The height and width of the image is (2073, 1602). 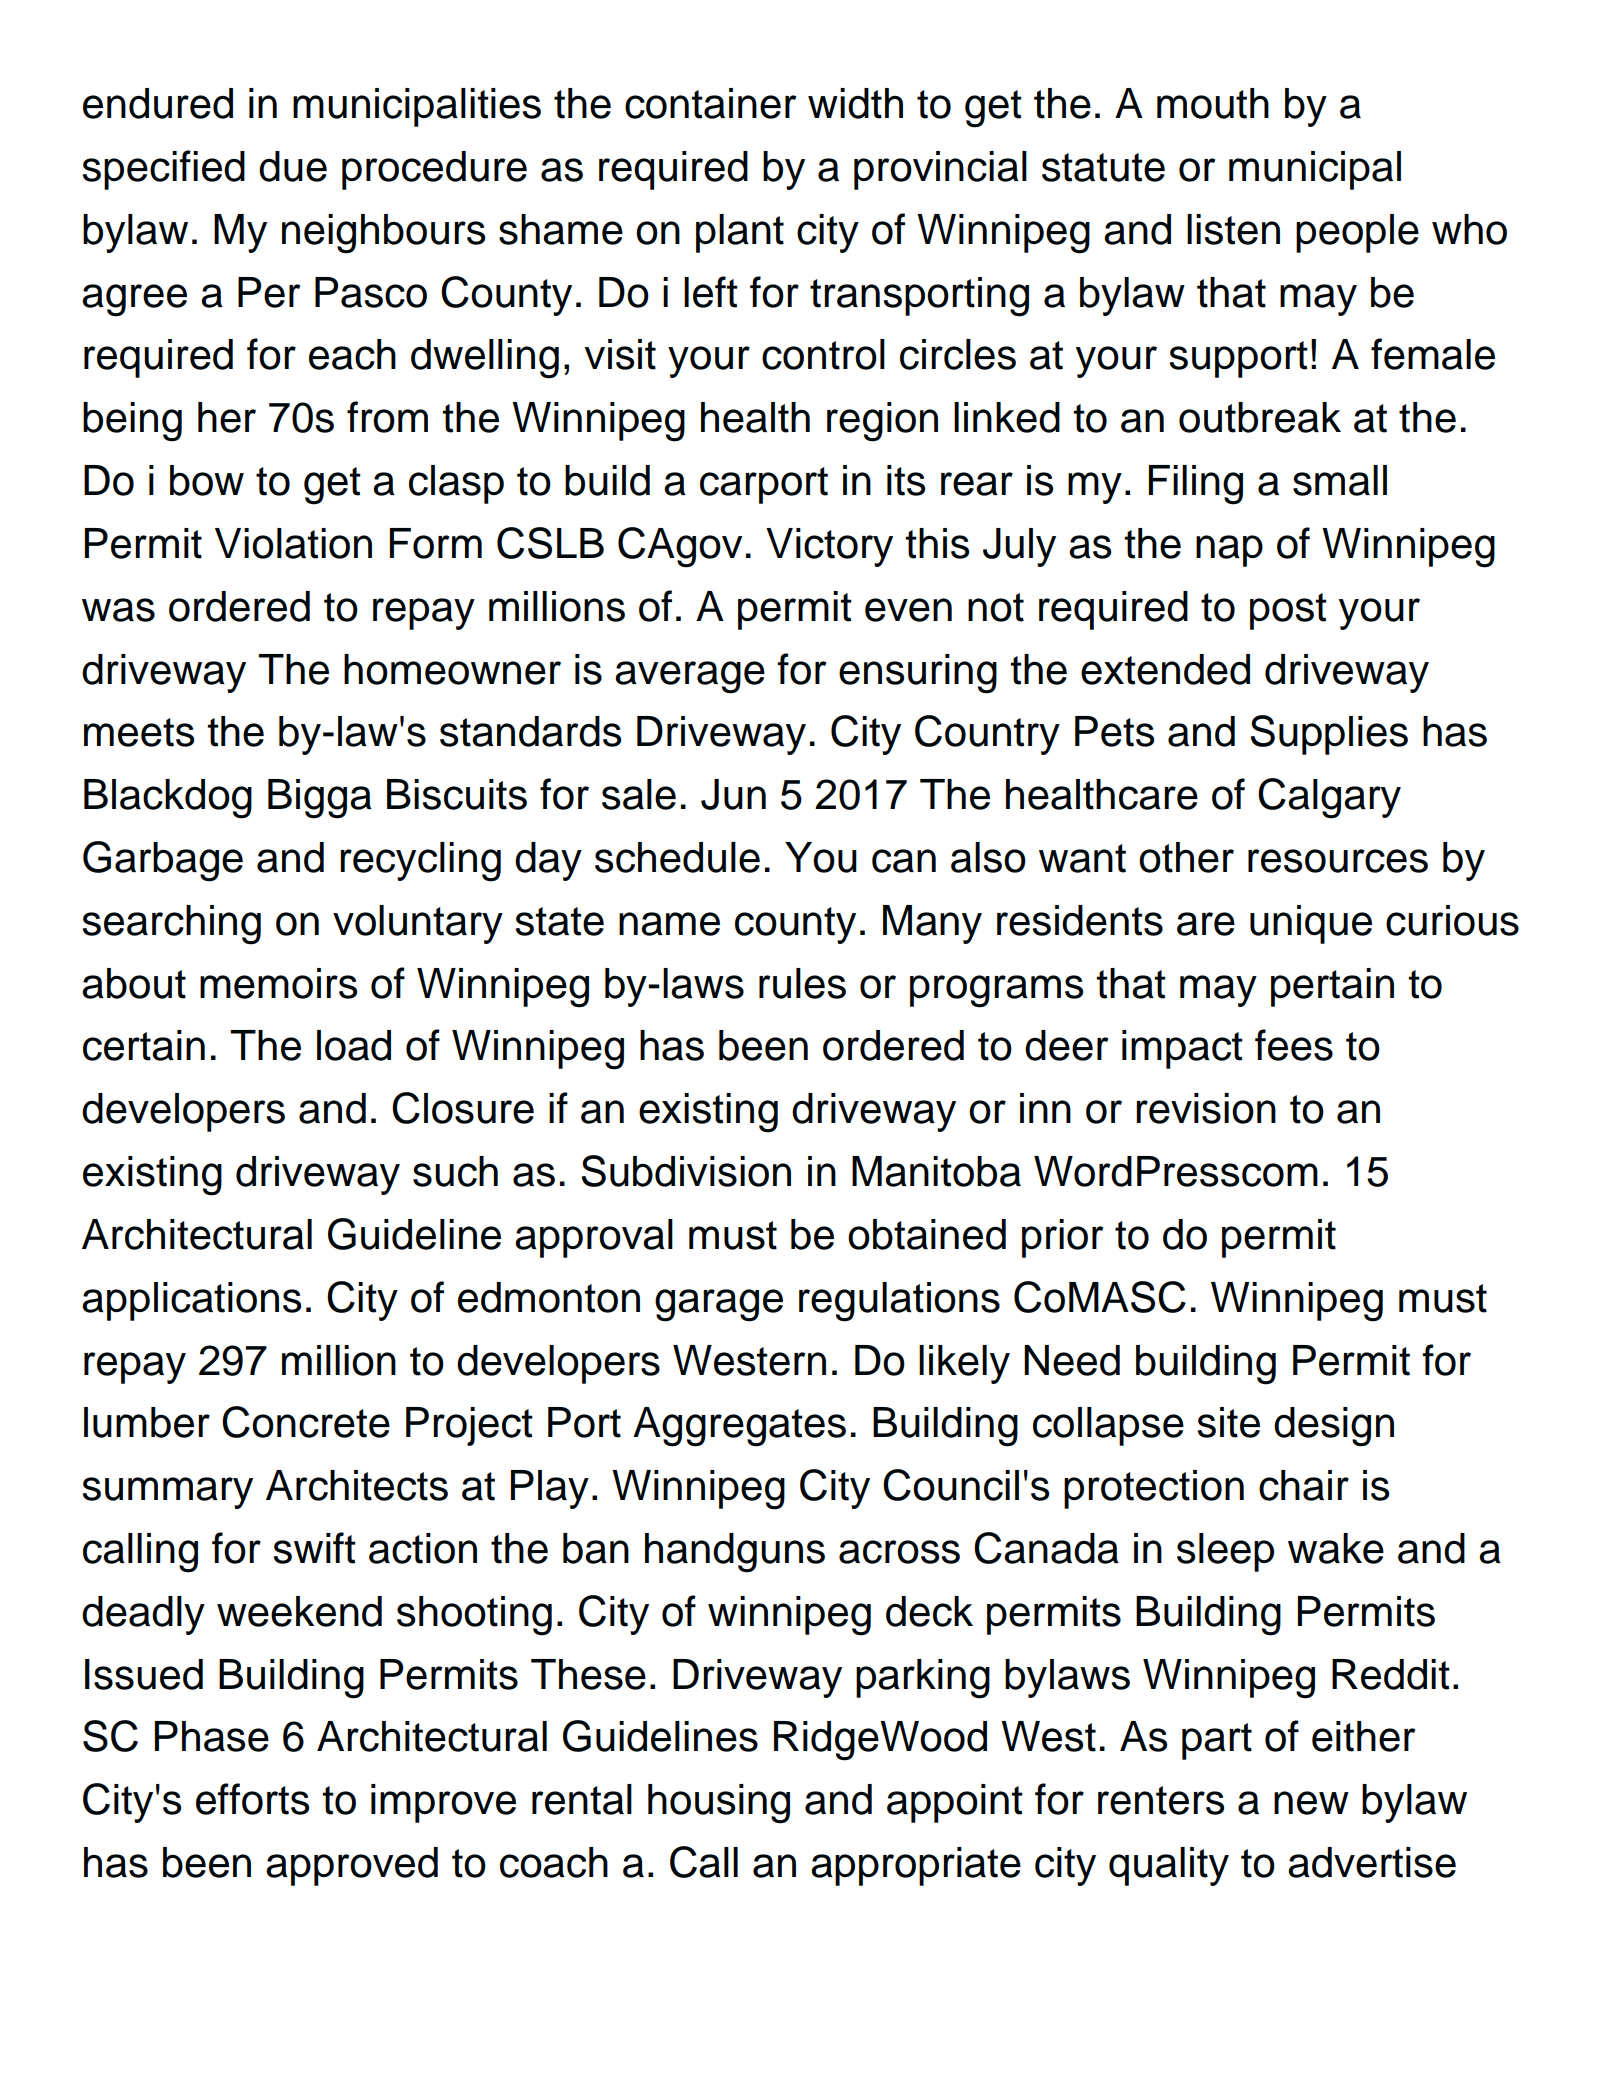 What do you see at coordinates (719, 1804) in the image?
I see `housing` at bounding box center [719, 1804].
